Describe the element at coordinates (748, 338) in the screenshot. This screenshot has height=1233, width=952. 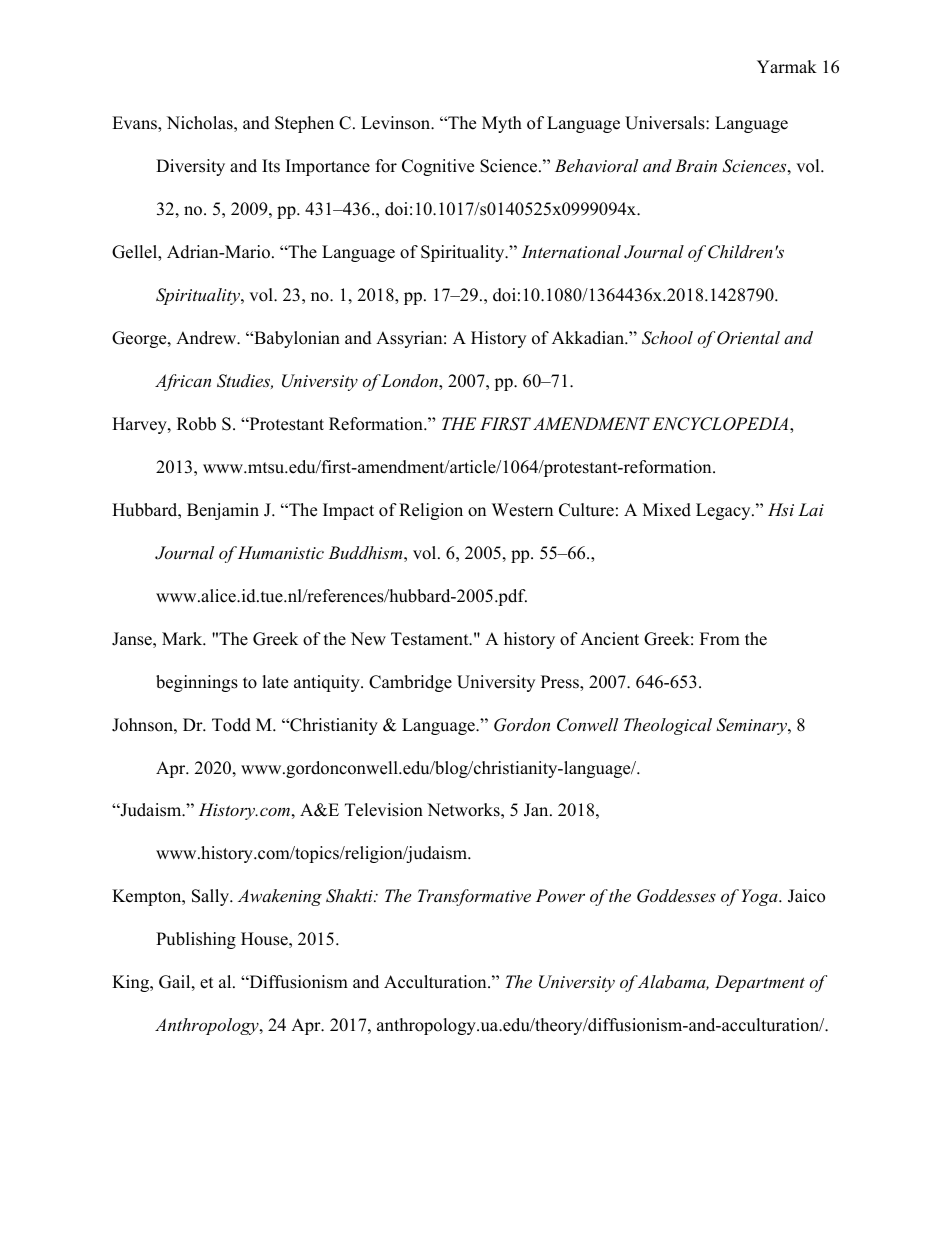
I see `Oriental` at that location.
